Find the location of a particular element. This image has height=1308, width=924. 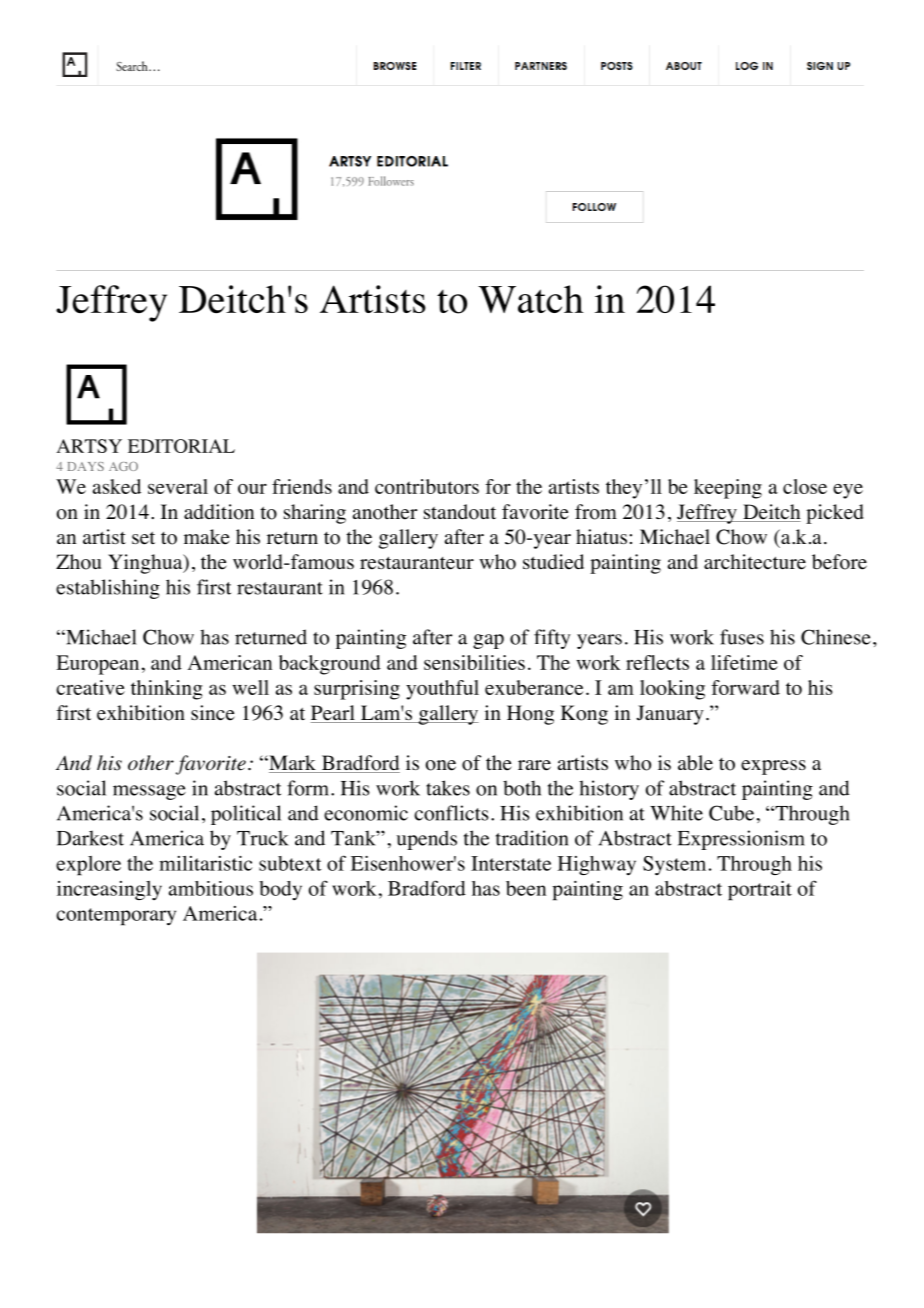

ambitious is located at coordinates (211, 888).
